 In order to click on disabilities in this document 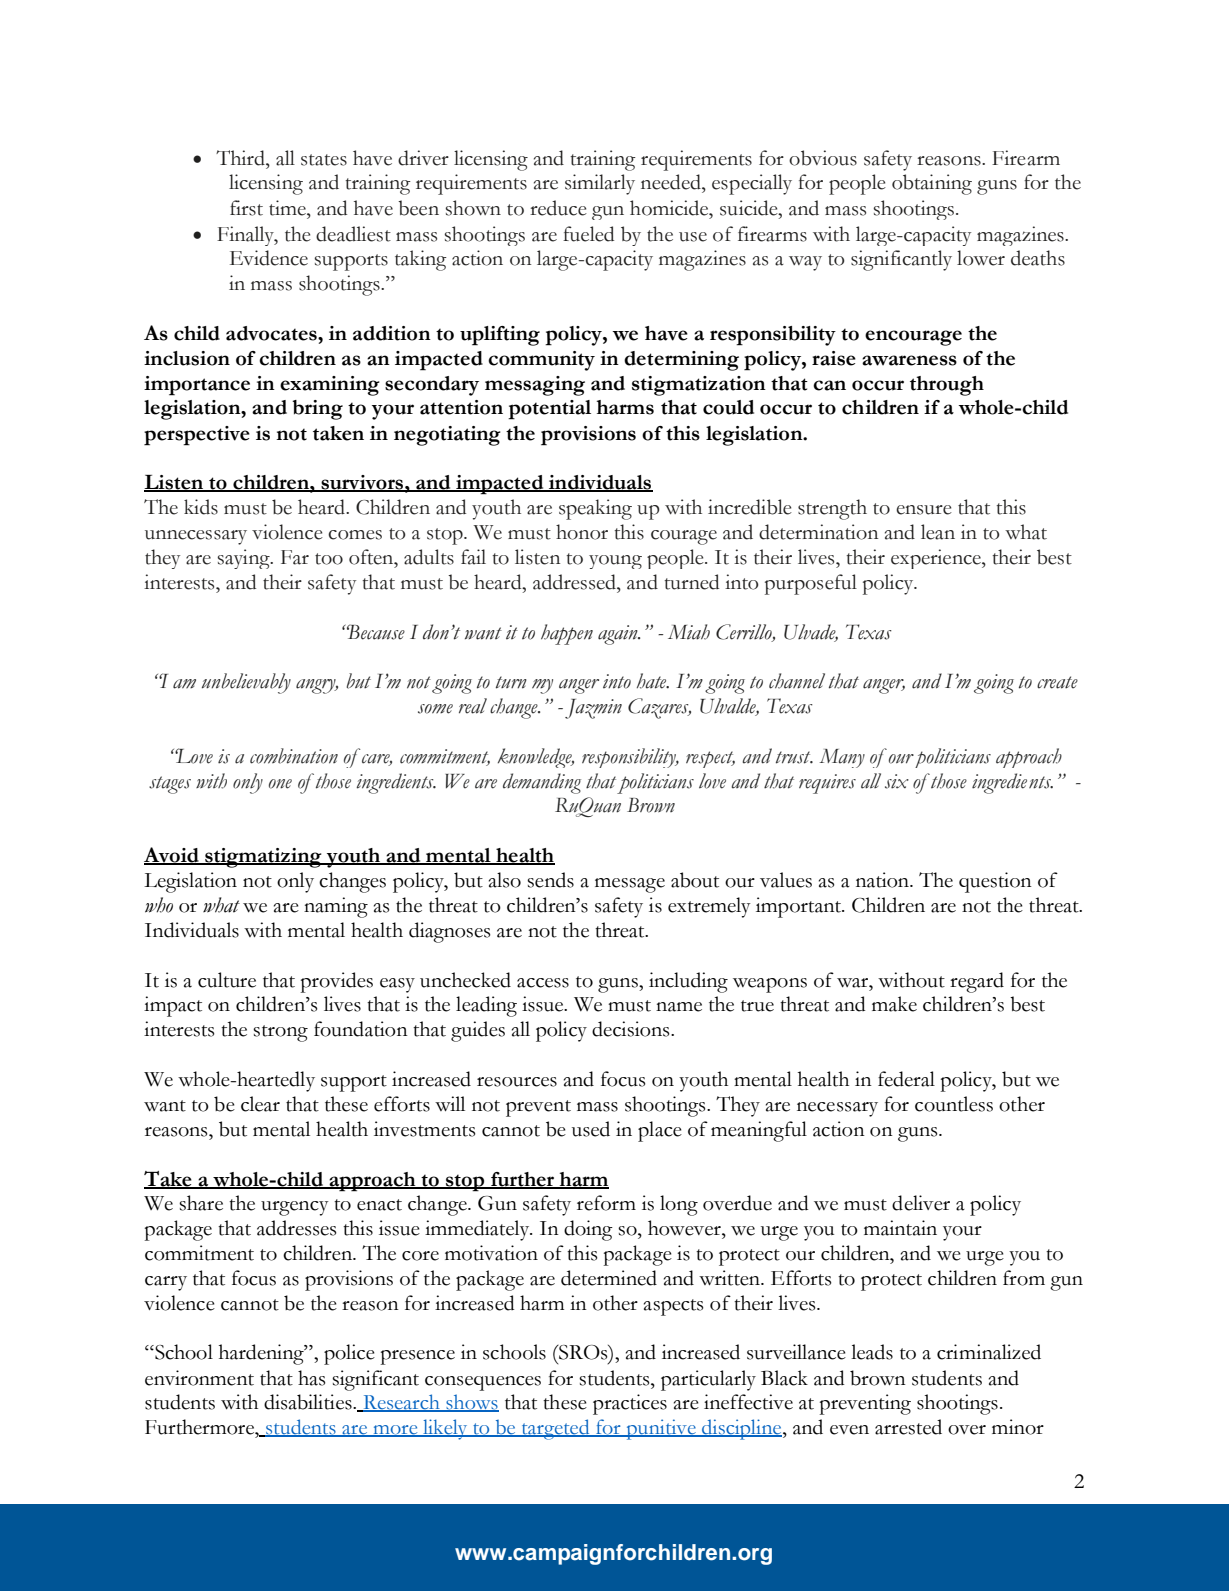, I will do `click(309, 1402)`.
